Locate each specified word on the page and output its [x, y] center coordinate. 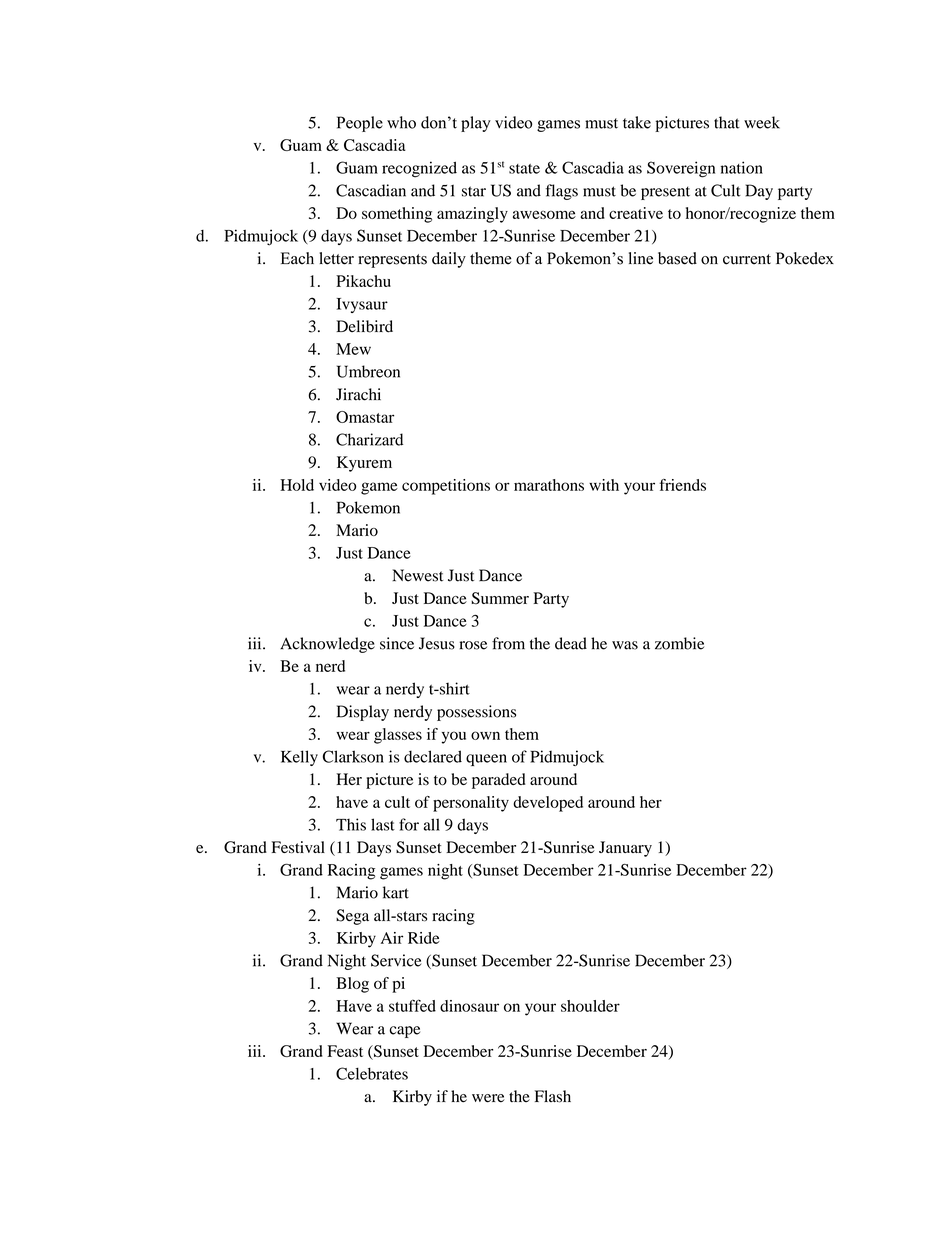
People [360, 124]
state [524, 169]
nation [742, 167]
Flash [553, 1096]
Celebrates [372, 1073]
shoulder [590, 1006]
